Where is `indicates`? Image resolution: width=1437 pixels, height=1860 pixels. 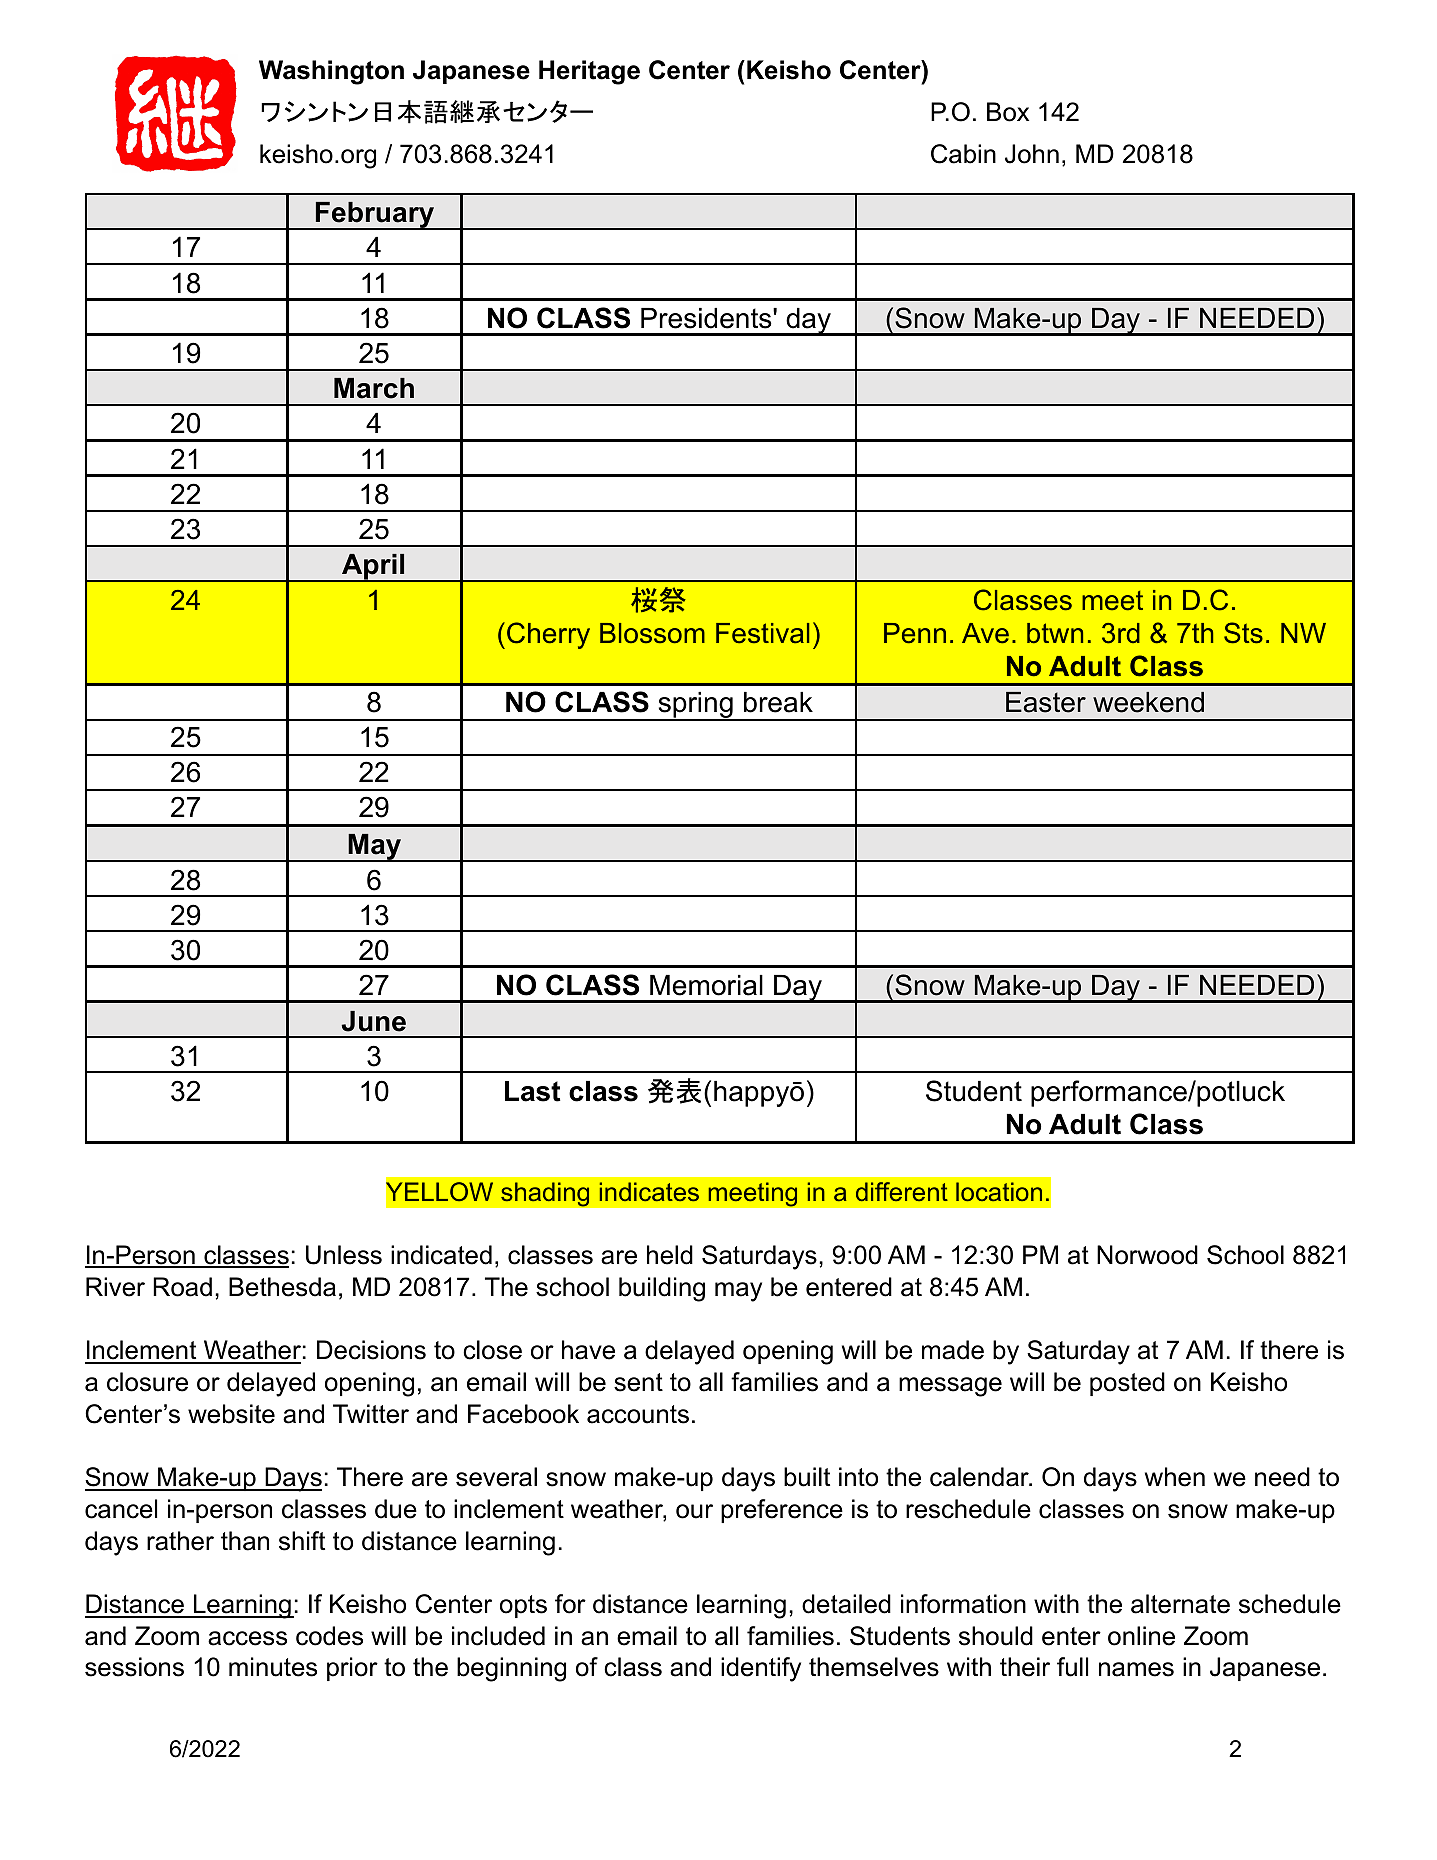
indicates is located at coordinates (649, 1192).
